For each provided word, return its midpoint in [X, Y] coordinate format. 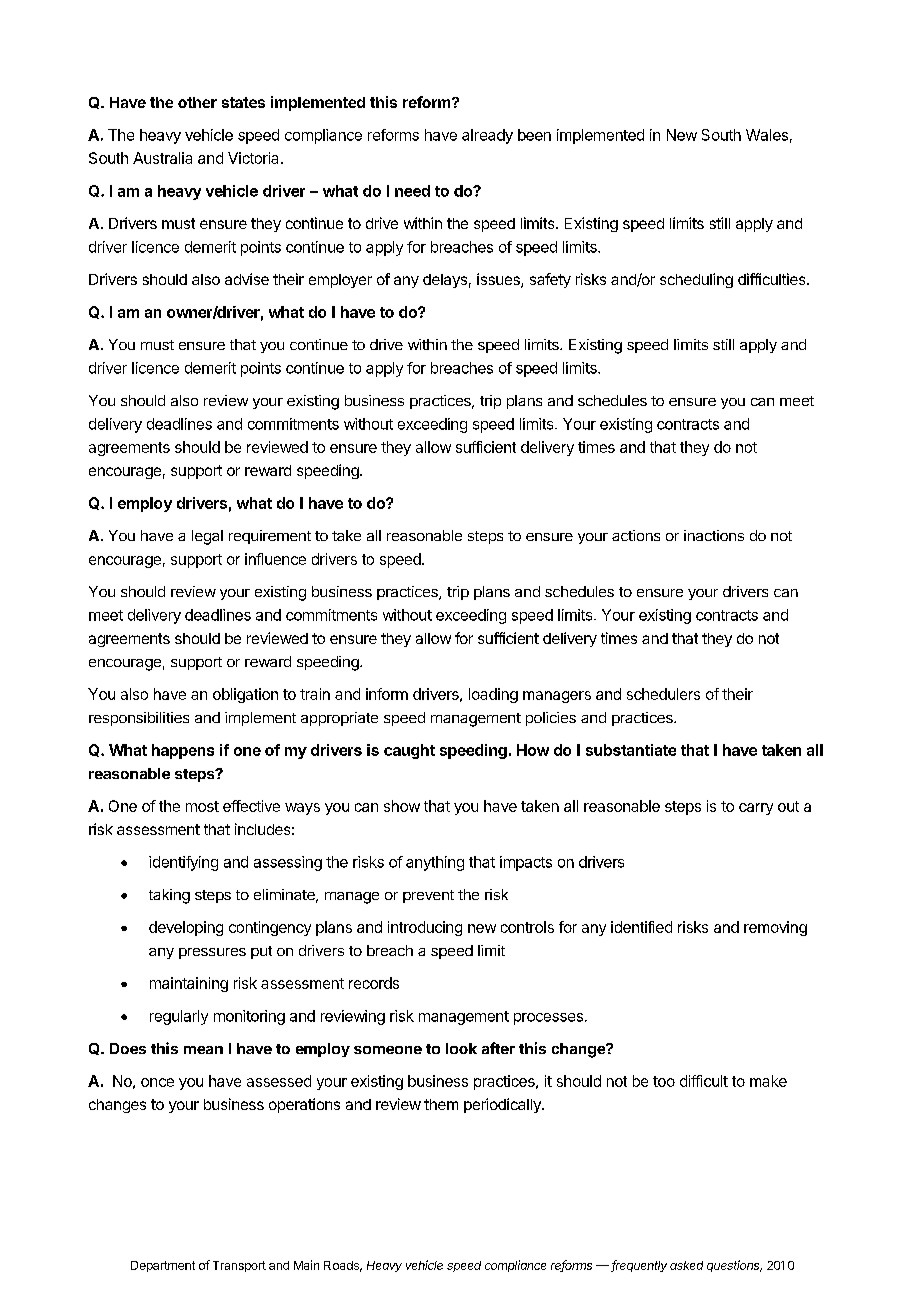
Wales [767, 135]
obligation [245, 695]
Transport [239, 1266]
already [487, 136]
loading [493, 695]
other [197, 102]
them [441, 1104]
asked [686, 1265]
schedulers [663, 694]
